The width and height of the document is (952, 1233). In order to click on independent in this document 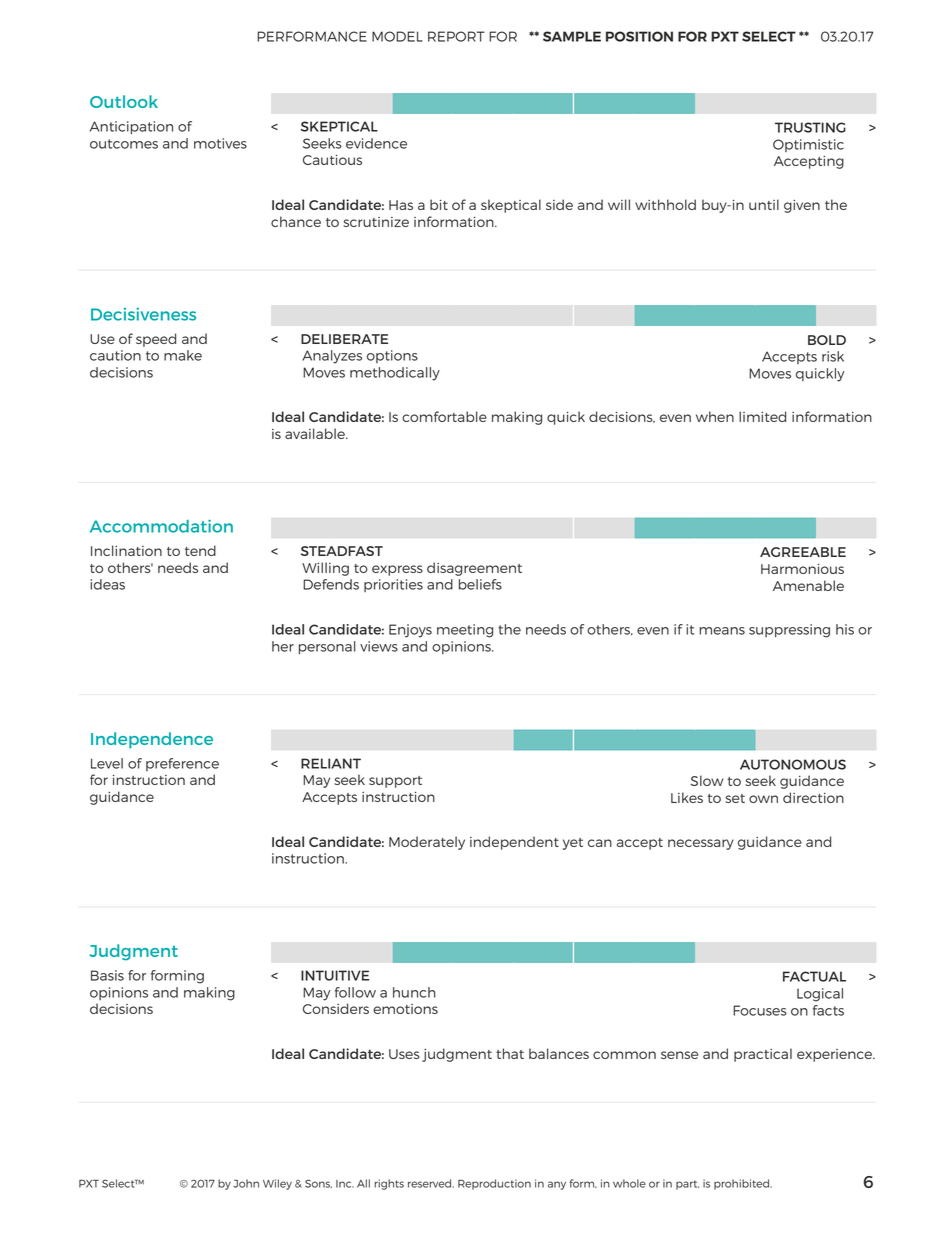, I will do `click(514, 843)`.
